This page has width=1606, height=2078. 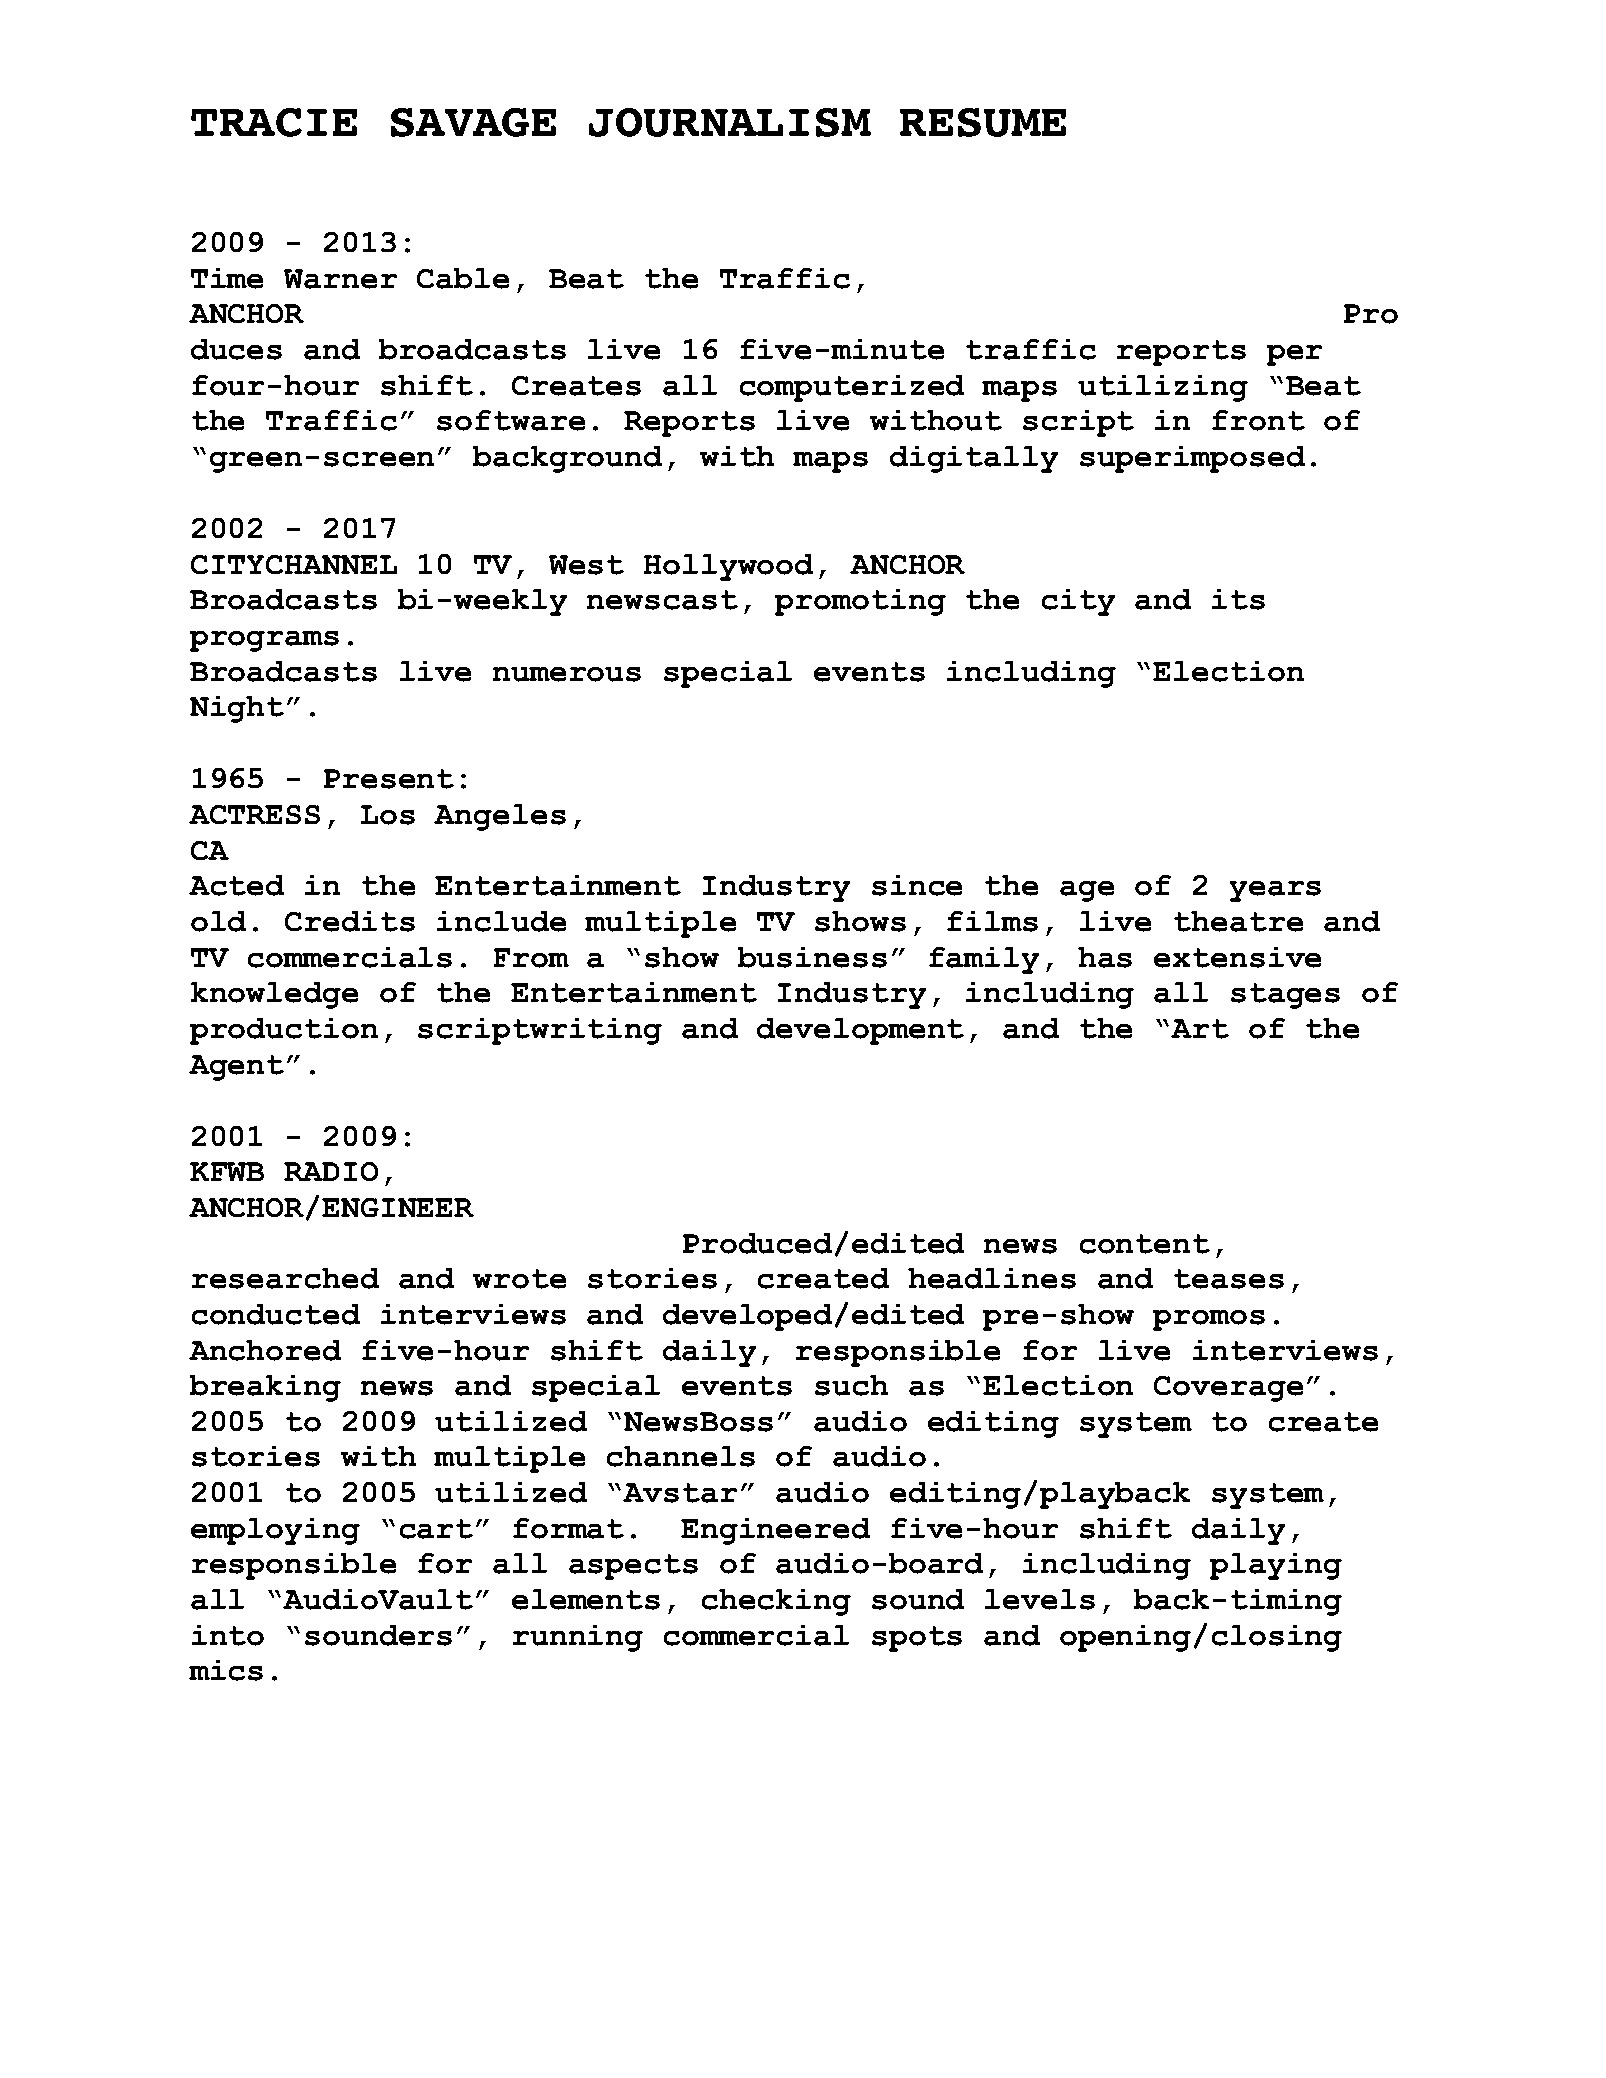 What do you see at coordinates (331, 1171) in the page?
I see `RADIO` at bounding box center [331, 1171].
